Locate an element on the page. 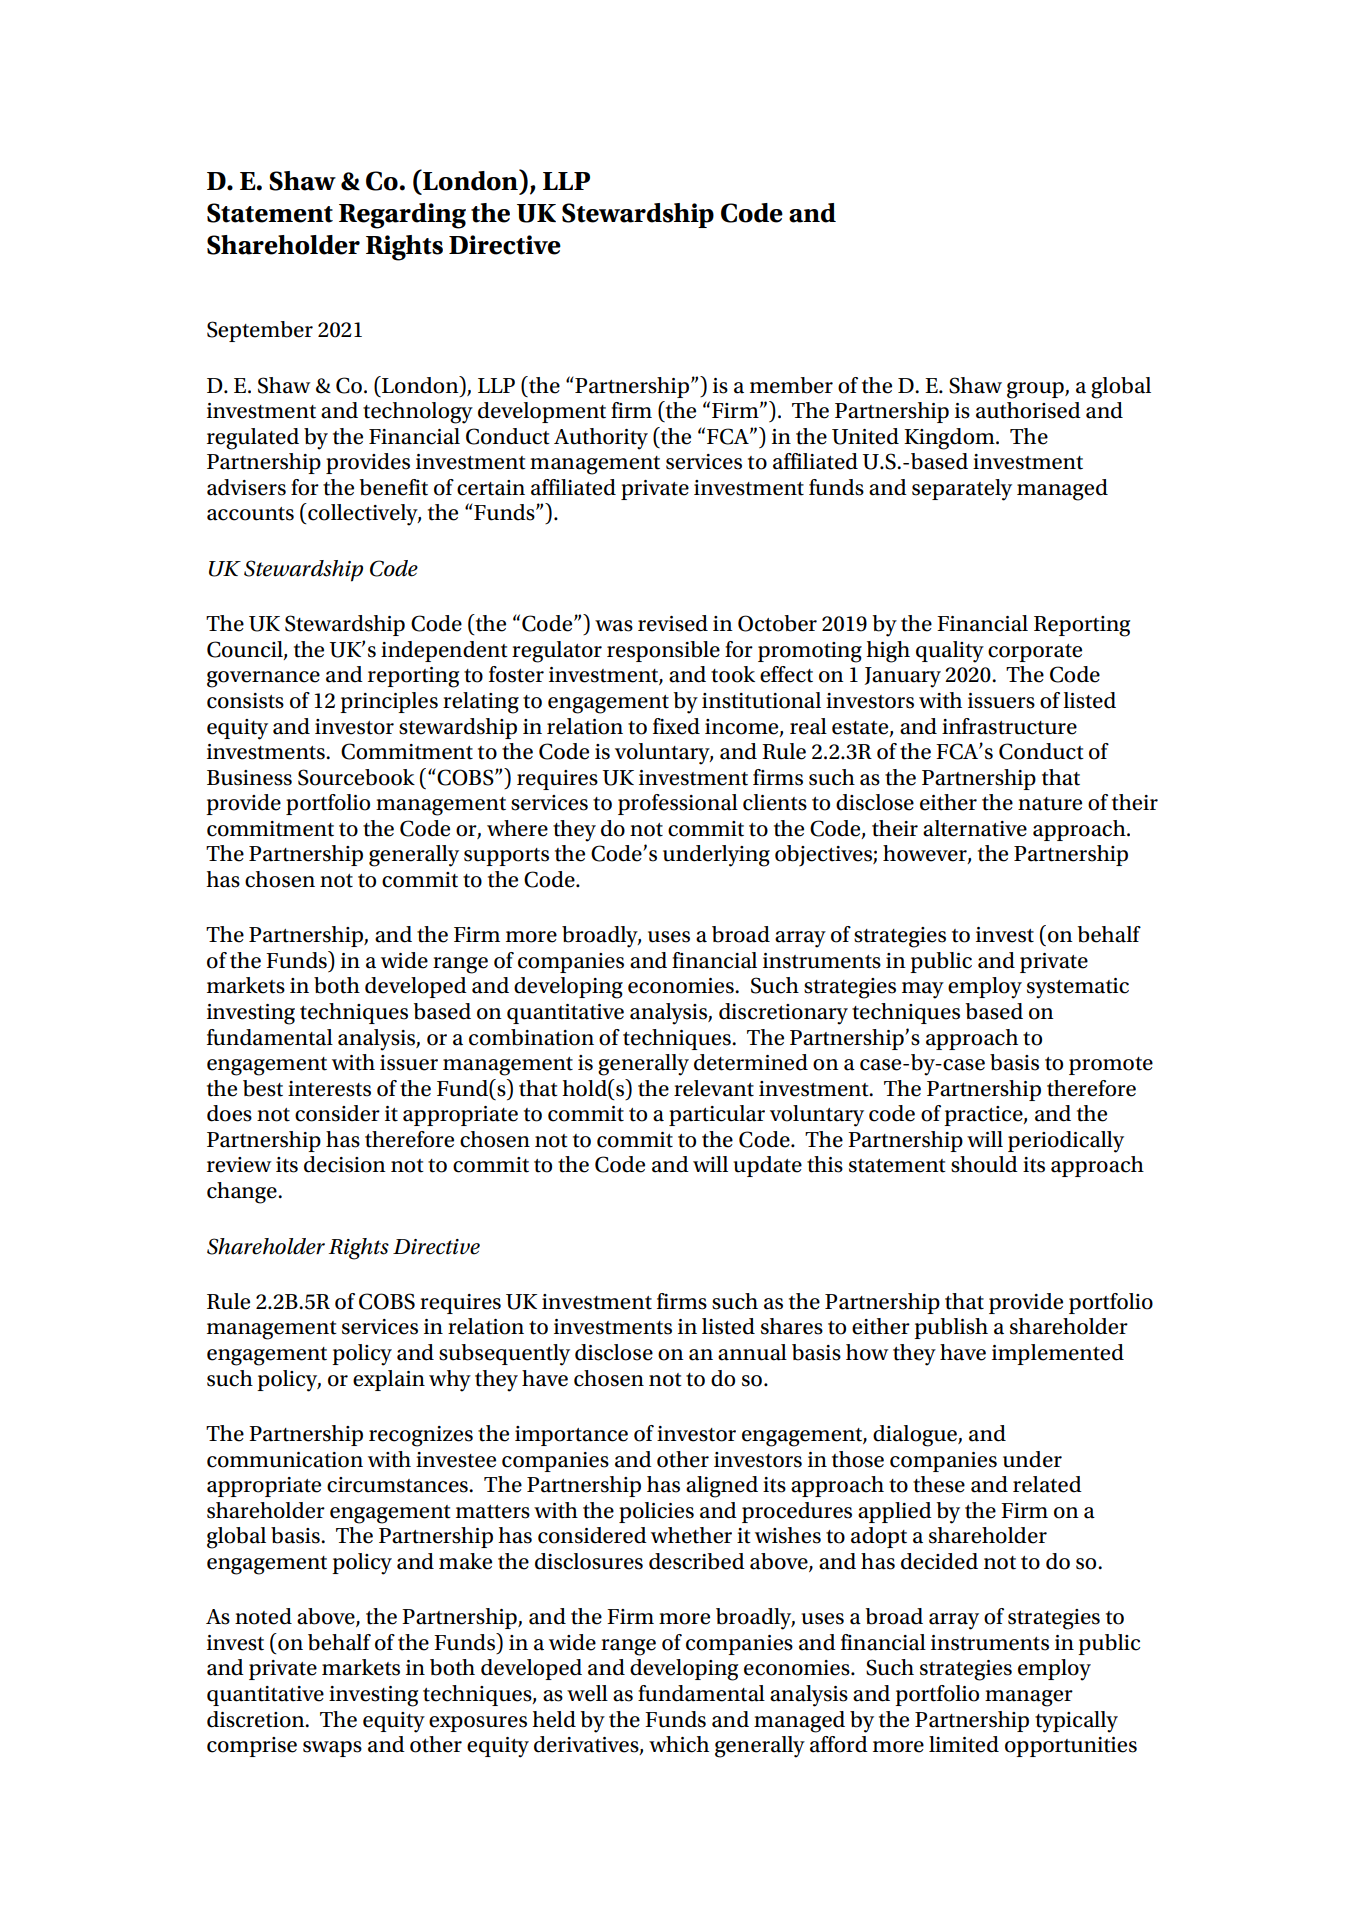 The width and height of the document is (1365, 1930). determined is located at coordinates (751, 1062).
